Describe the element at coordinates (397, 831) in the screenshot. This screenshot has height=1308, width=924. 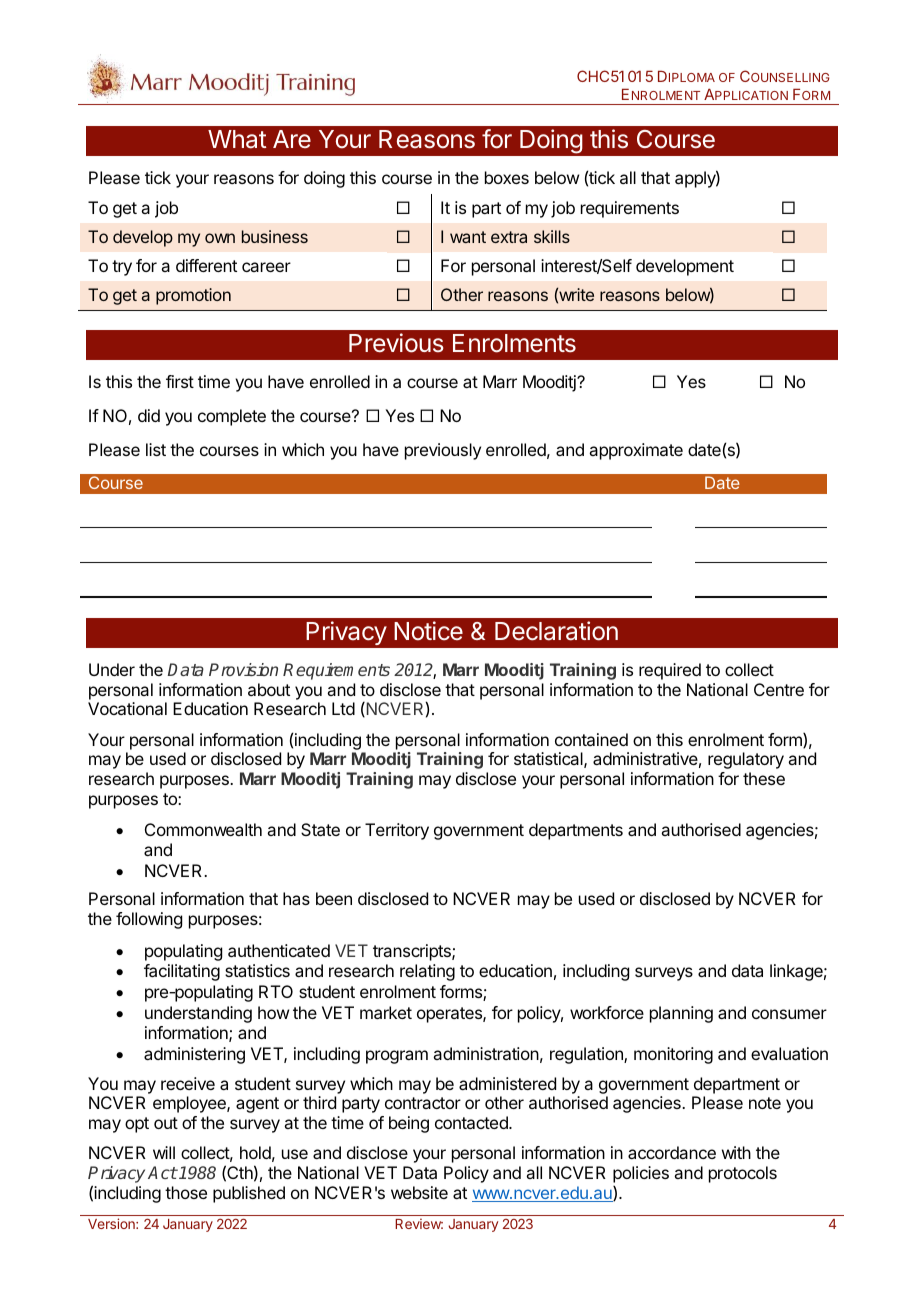
I see `Territory` at that location.
